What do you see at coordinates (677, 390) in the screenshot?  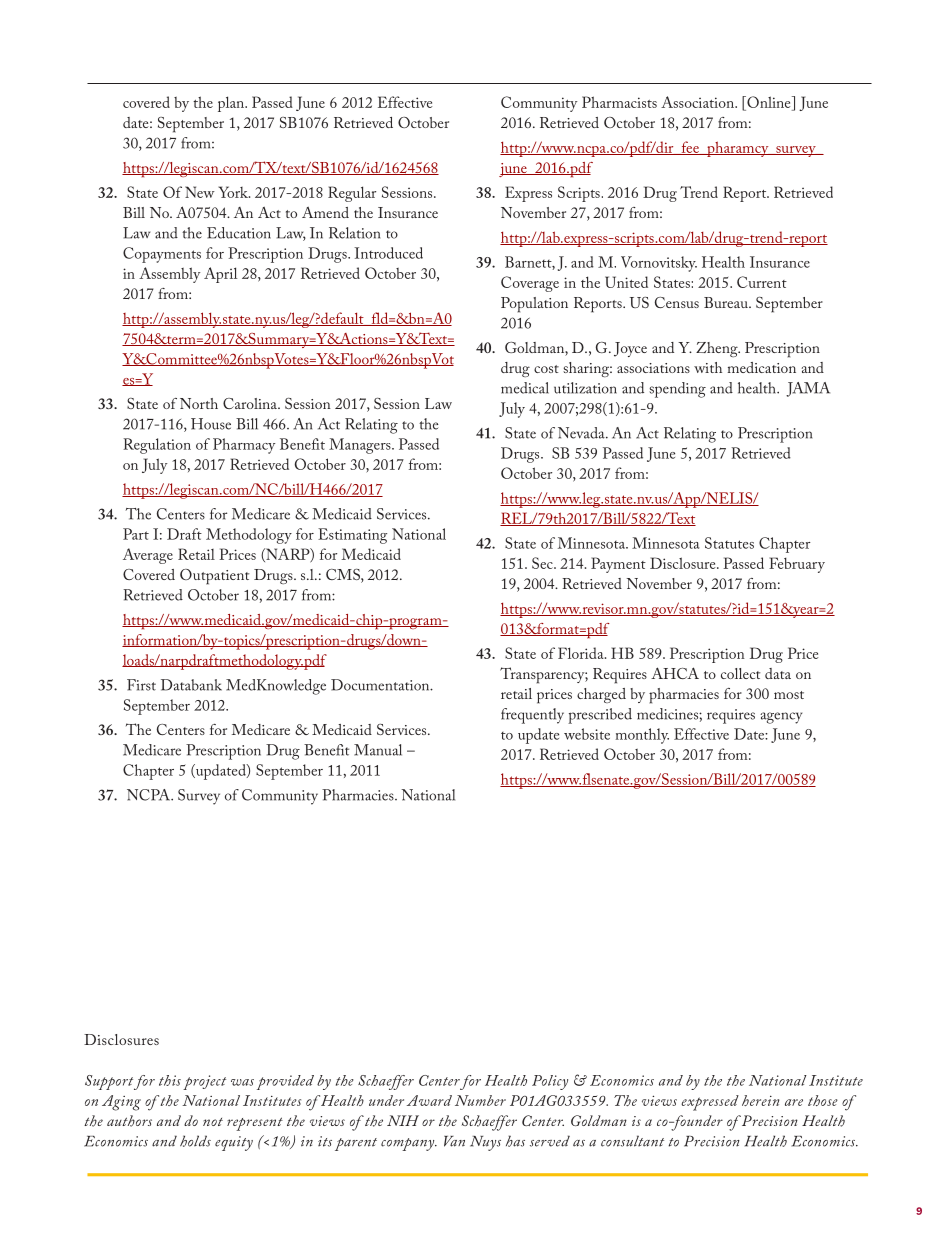 I see `spending` at bounding box center [677, 390].
